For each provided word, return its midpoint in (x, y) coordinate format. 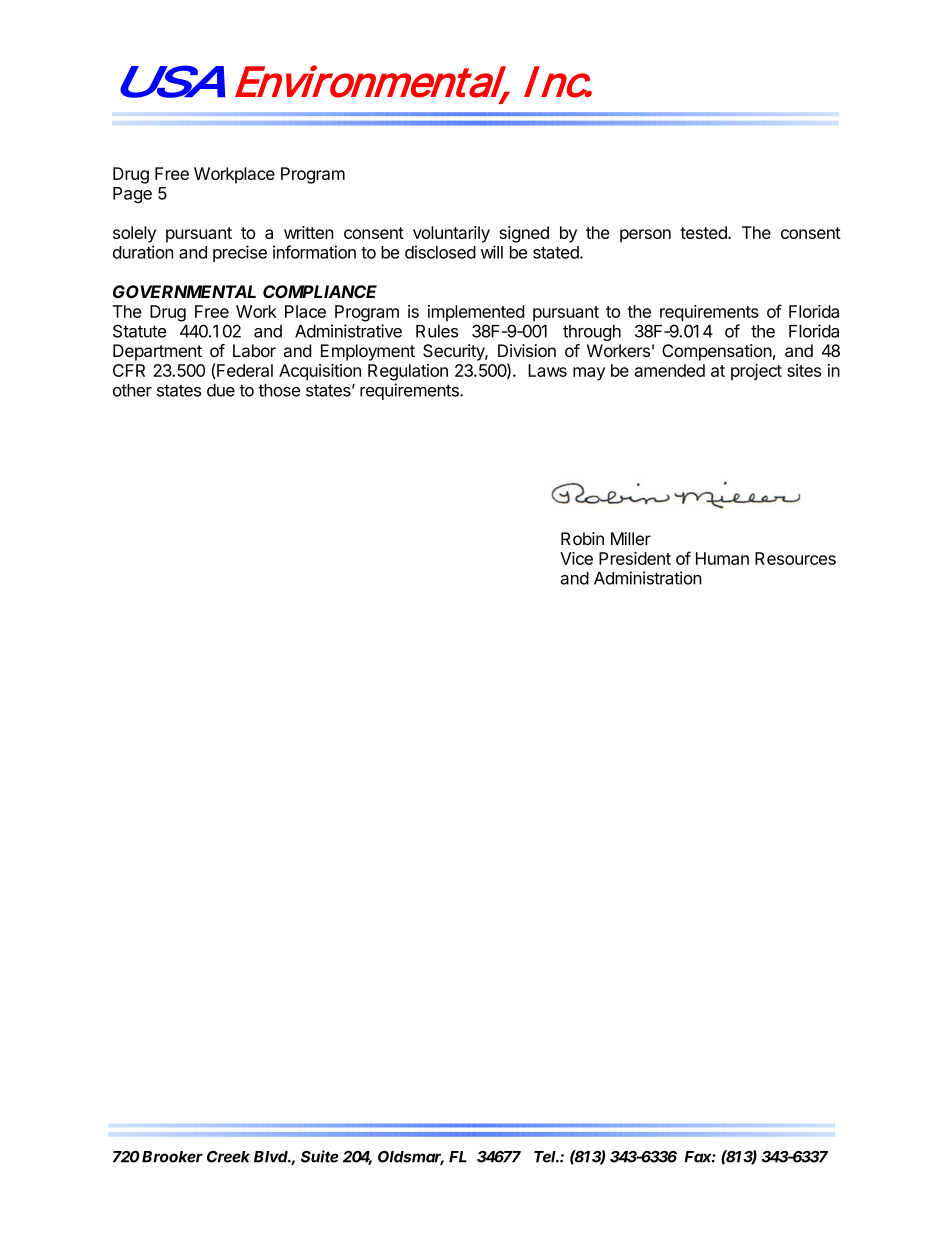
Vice (576, 558)
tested (704, 232)
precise (240, 253)
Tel (546, 1157)
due (221, 390)
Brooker (172, 1157)
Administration (648, 578)
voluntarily (451, 234)
